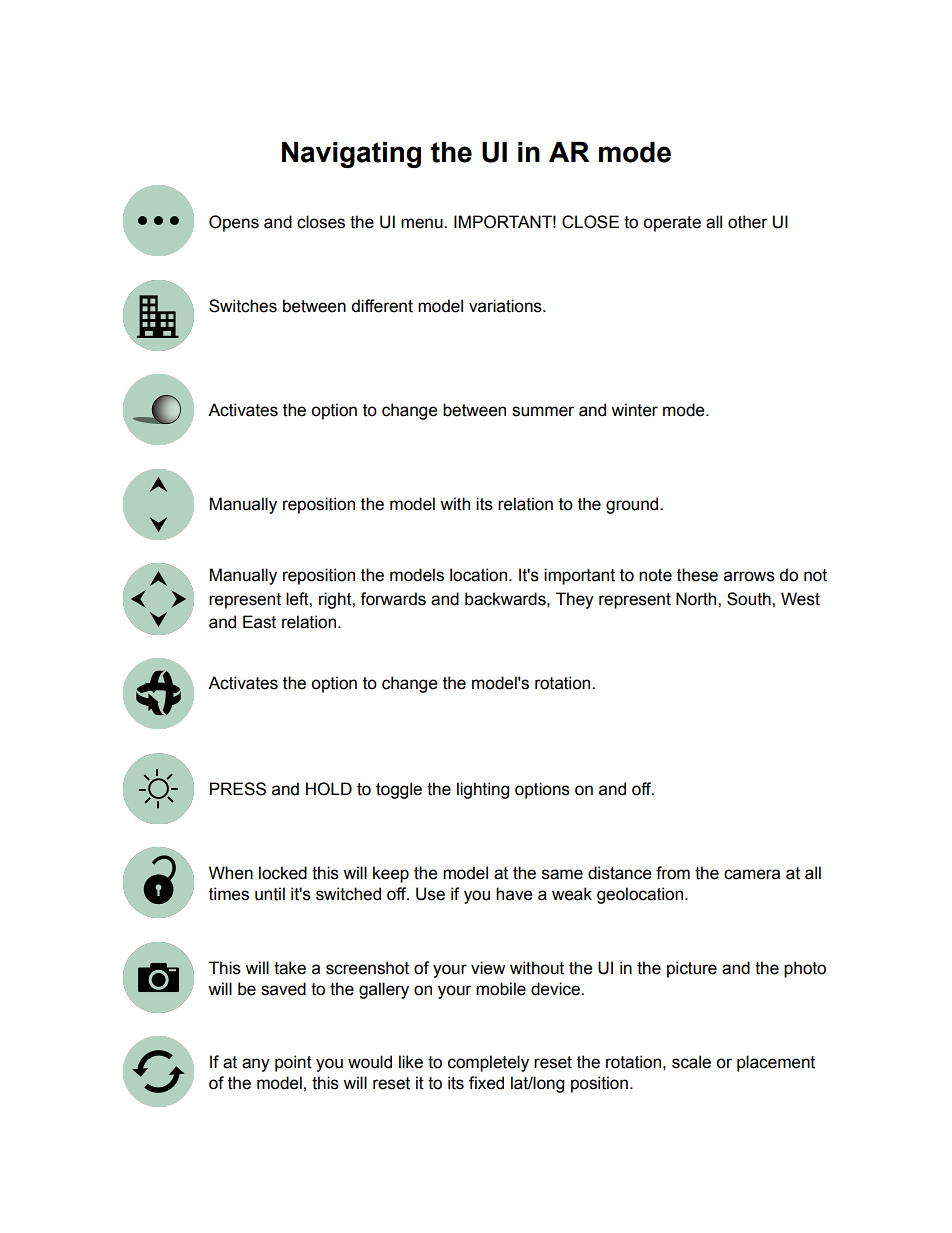 Image resolution: width=952 pixels, height=1233 pixels. Describe the element at coordinates (351, 155) in the document. I see `Navigating` at that location.
